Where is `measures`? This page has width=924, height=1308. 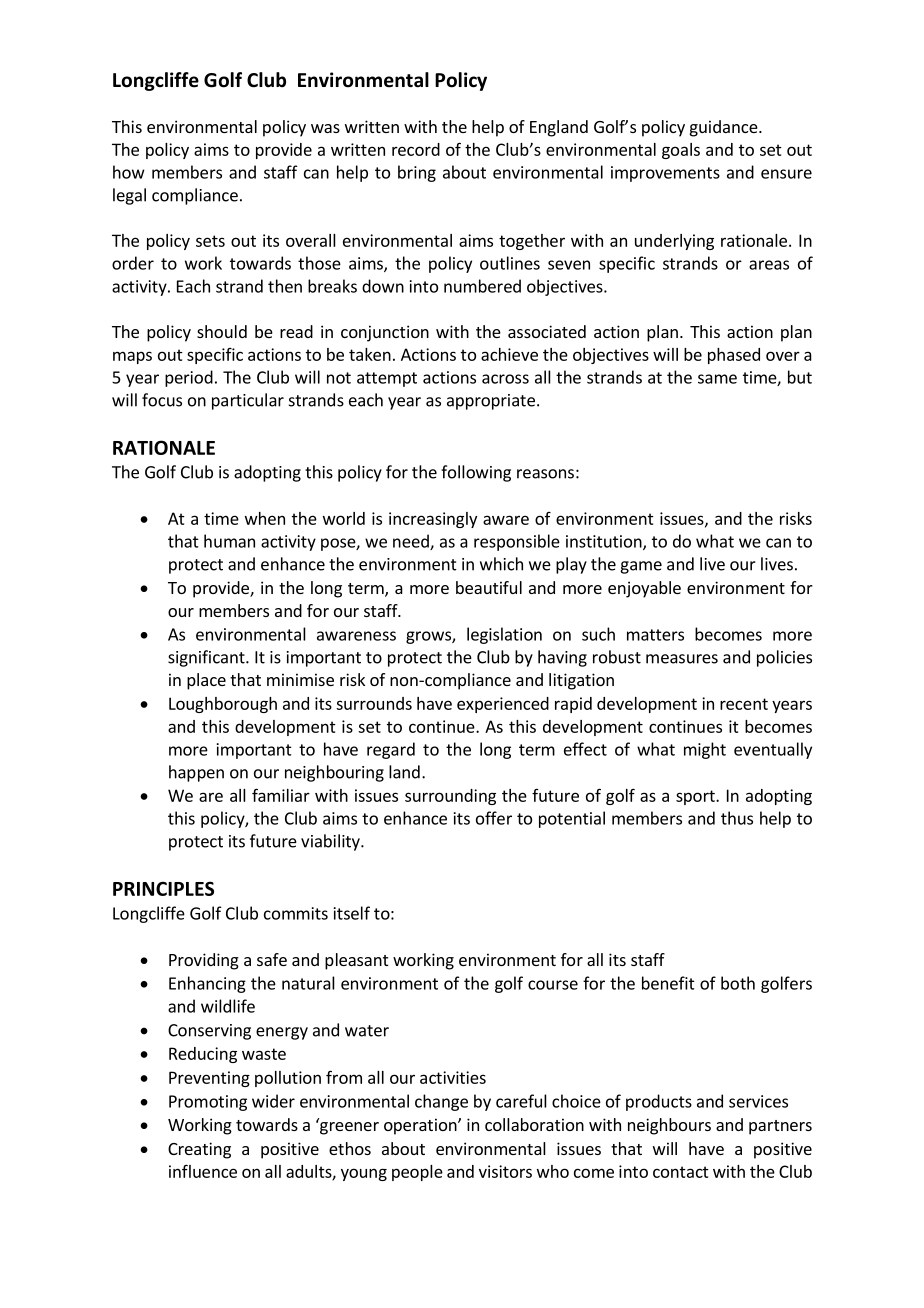
measures is located at coordinates (682, 659).
